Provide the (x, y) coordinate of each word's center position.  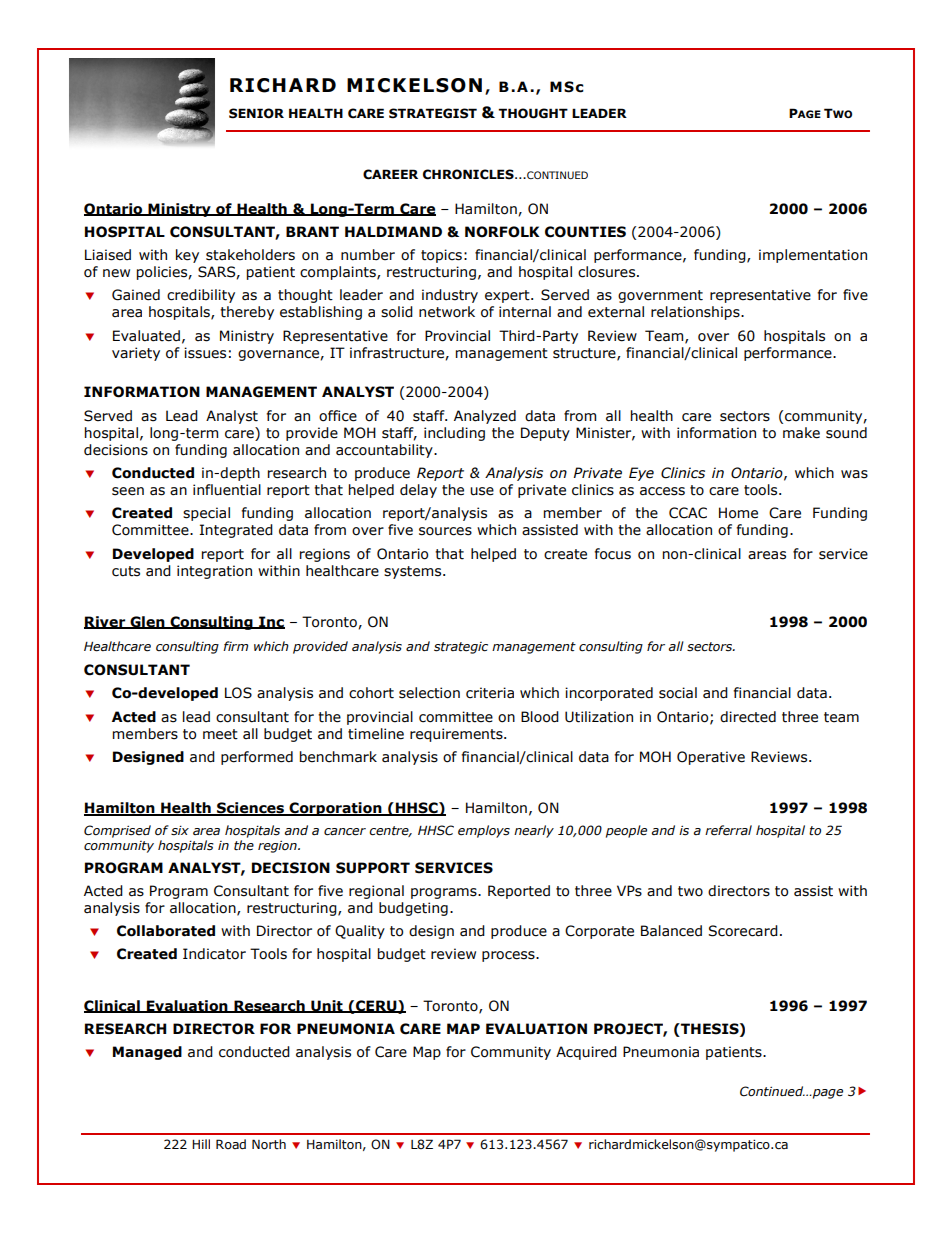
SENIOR (256, 113)
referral (728, 830)
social (678, 693)
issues (205, 353)
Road (231, 1144)
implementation (813, 256)
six (180, 831)
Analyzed (485, 417)
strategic (461, 648)
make (801, 433)
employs (484, 831)
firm (235, 646)
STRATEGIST (433, 113)
